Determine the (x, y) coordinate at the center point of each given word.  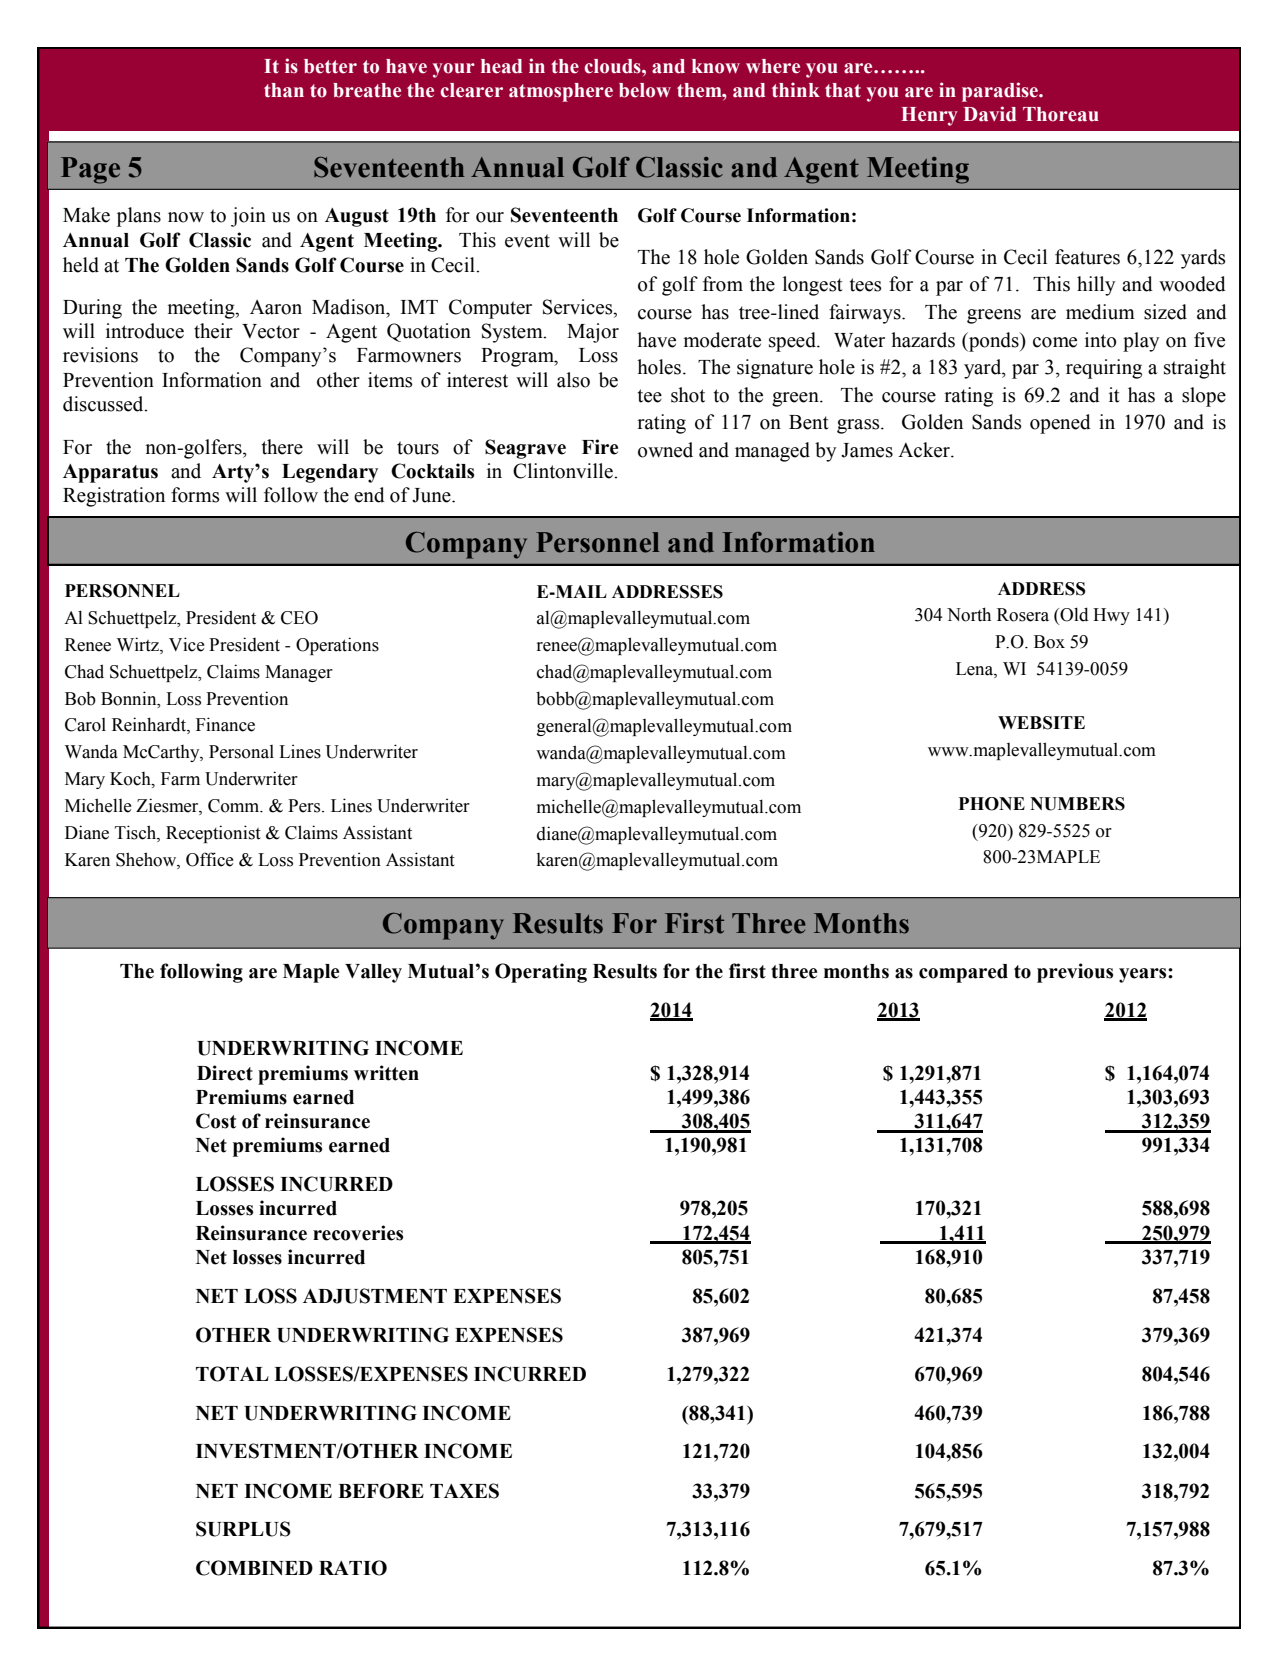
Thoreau (1061, 114)
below (645, 90)
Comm (235, 806)
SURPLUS (243, 1529)
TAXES (464, 1491)
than (284, 90)
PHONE (992, 804)
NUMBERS (1077, 804)
